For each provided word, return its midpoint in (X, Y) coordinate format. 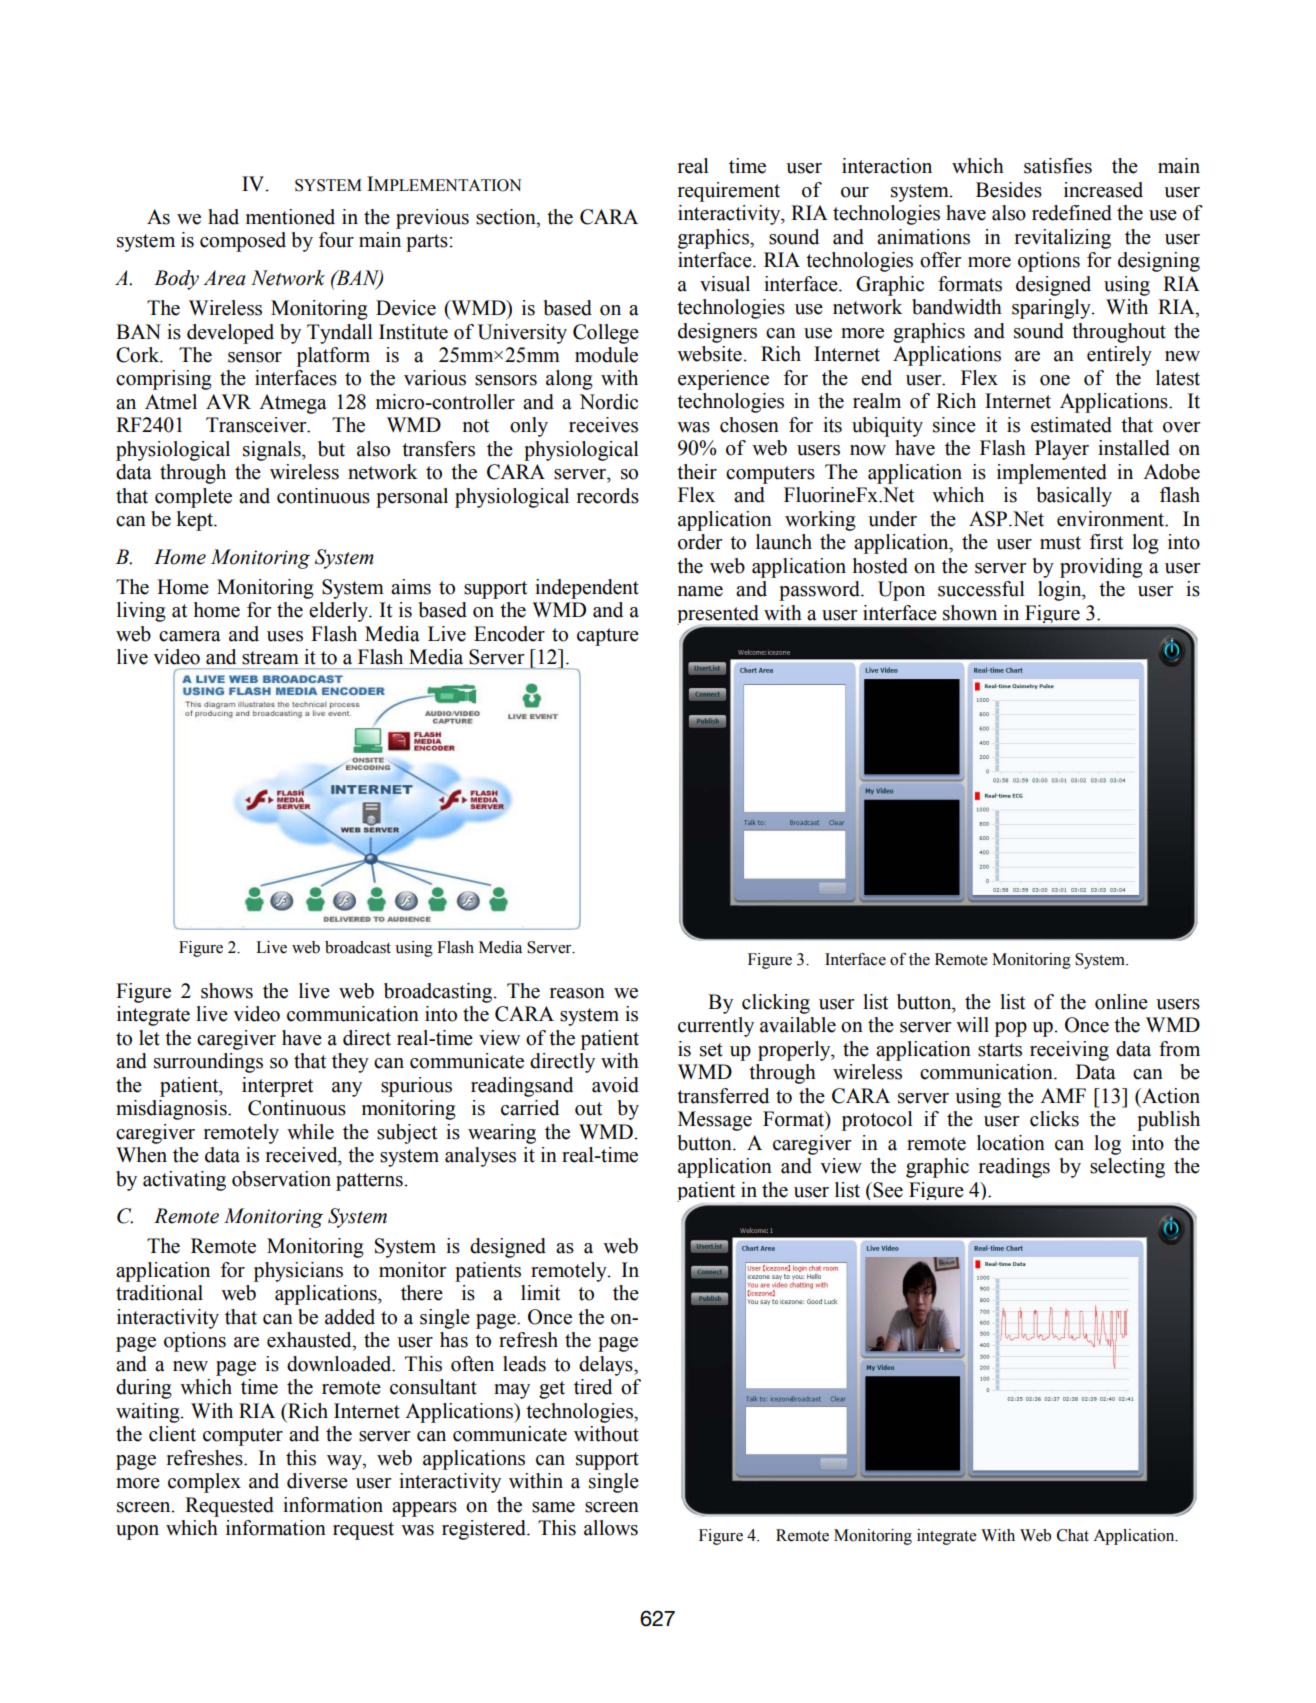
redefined (1072, 213)
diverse (317, 1481)
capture (608, 637)
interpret (277, 1087)
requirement (729, 192)
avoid (615, 1085)
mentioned (290, 217)
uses (285, 636)
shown (970, 613)
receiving (1069, 1051)
